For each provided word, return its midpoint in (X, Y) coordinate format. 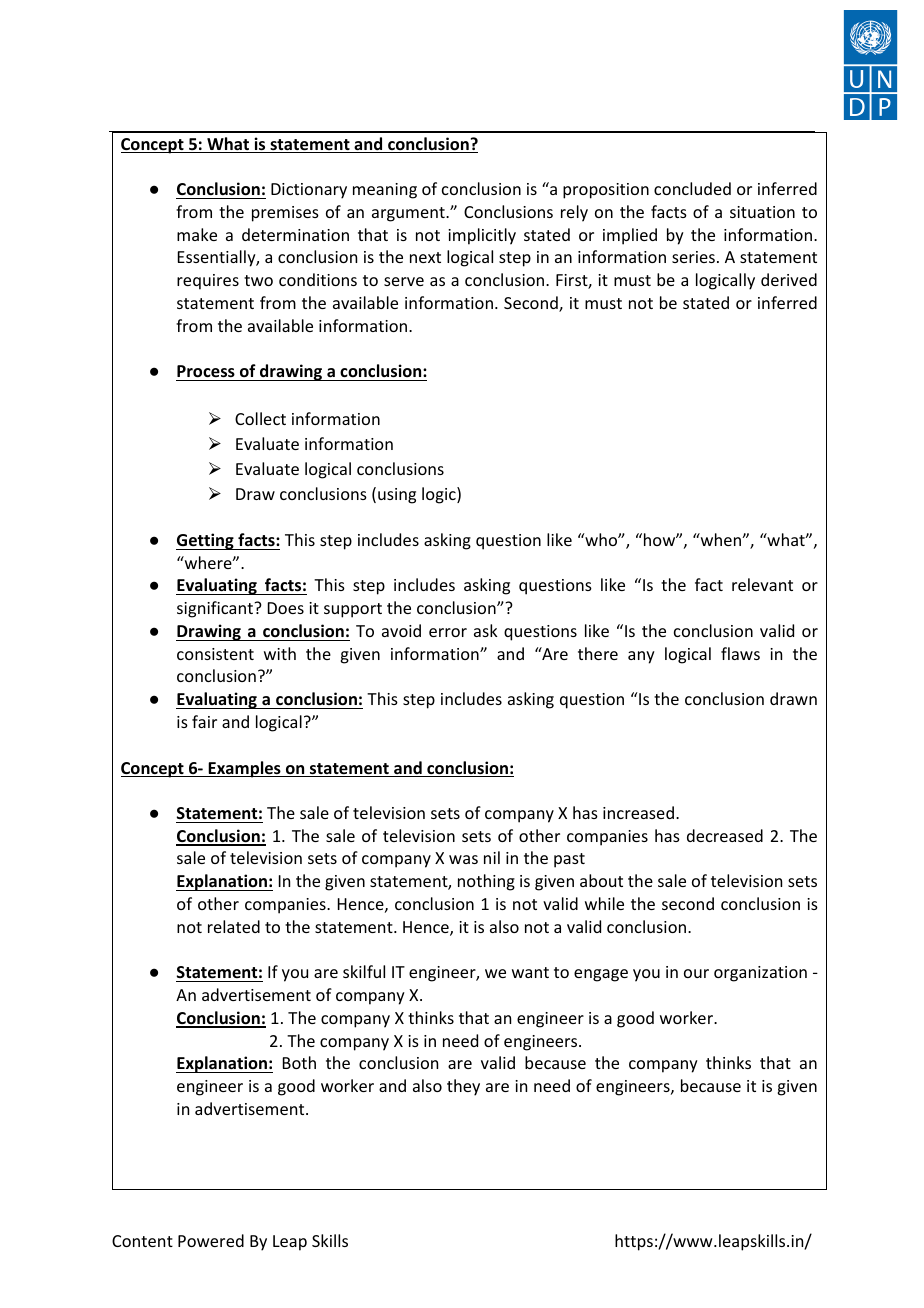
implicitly (482, 236)
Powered (211, 1240)
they (463, 1087)
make (197, 234)
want (530, 972)
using (397, 496)
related (234, 926)
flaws (740, 653)
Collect (260, 418)
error (448, 632)
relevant (762, 584)
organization (760, 974)
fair (204, 721)
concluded (692, 188)
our (696, 973)
